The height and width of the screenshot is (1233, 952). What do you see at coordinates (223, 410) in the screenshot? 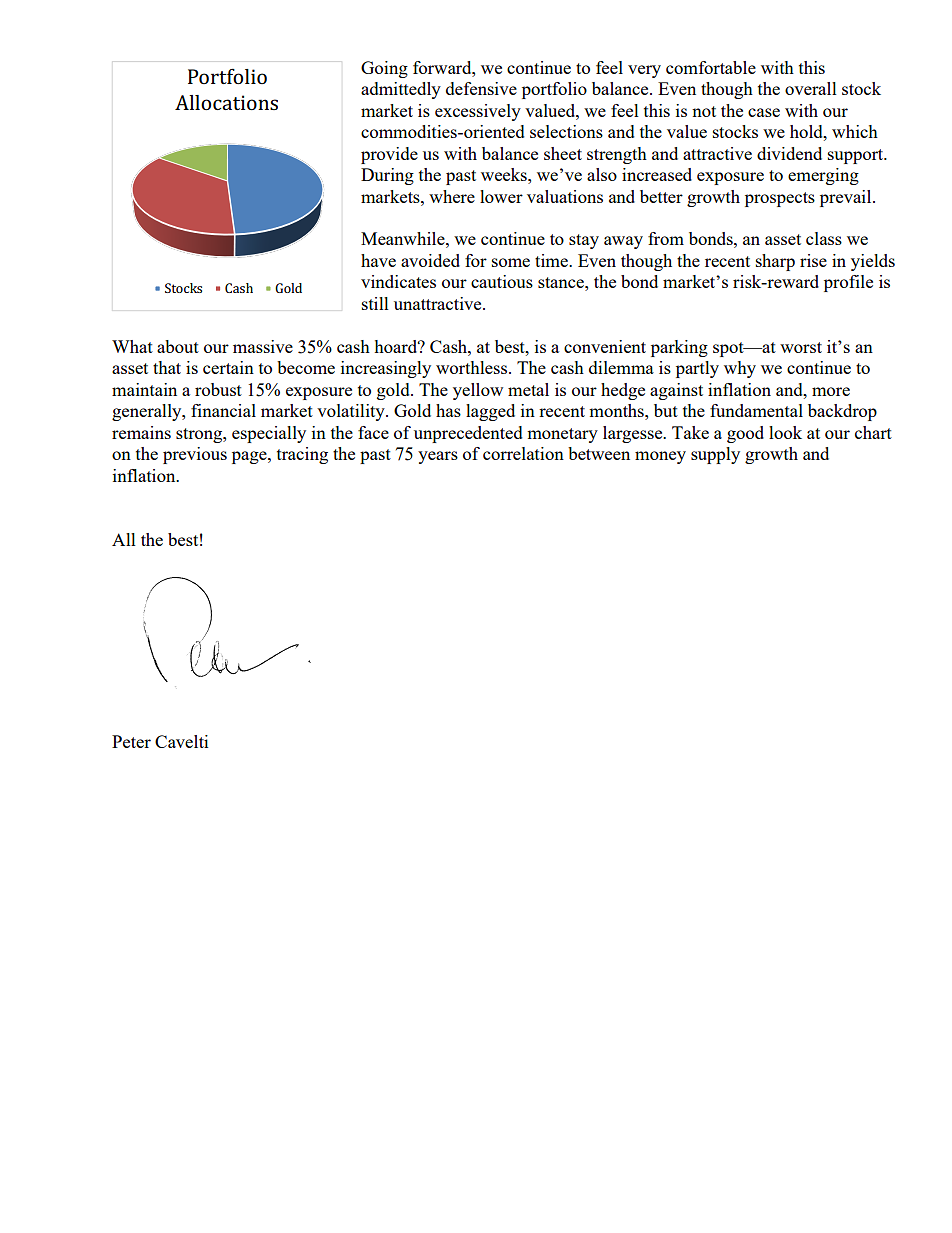
I see `financial` at bounding box center [223, 410].
